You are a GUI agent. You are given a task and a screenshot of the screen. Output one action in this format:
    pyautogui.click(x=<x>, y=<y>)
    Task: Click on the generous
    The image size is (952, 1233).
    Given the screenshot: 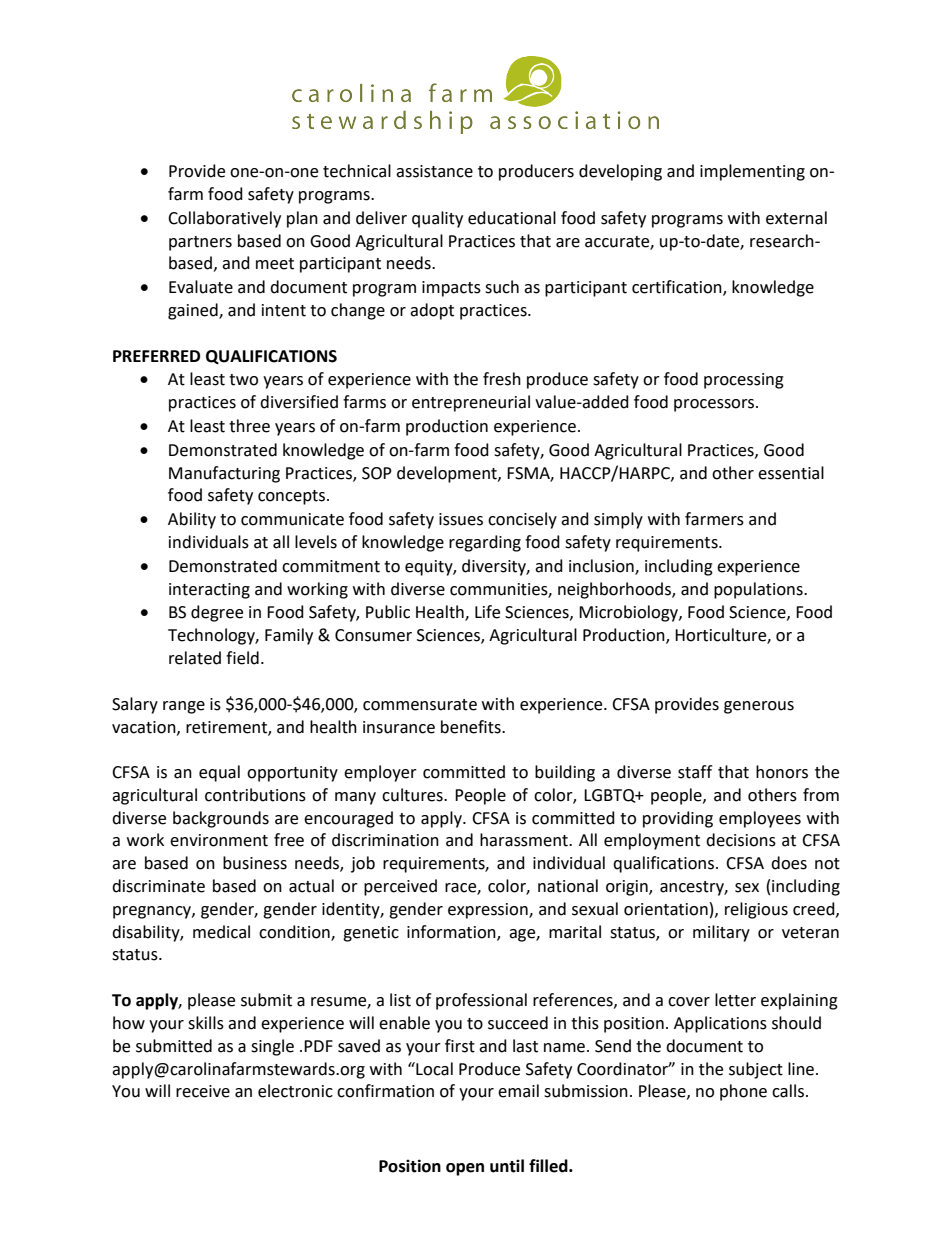 What is the action you would take?
    pyautogui.click(x=759, y=707)
